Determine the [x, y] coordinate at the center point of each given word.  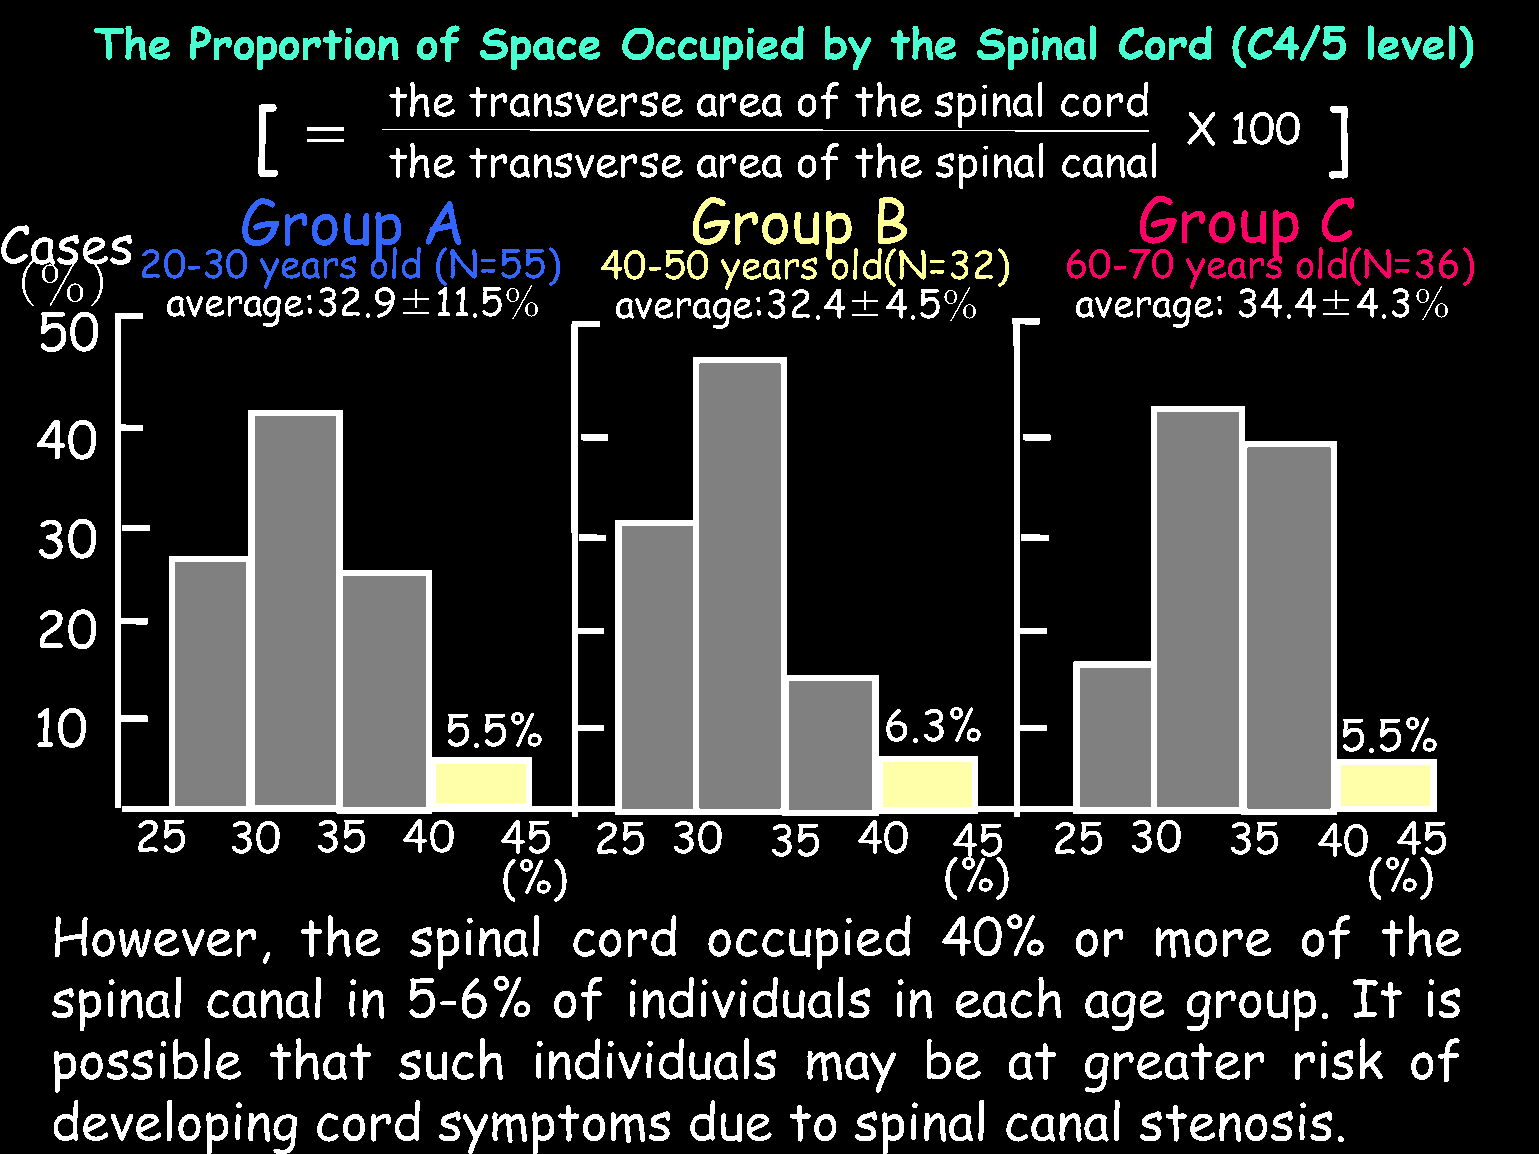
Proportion [294, 48]
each [1008, 997]
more [1213, 942]
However [155, 936]
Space [540, 49]
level [1411, 42]
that [320, 1059]
